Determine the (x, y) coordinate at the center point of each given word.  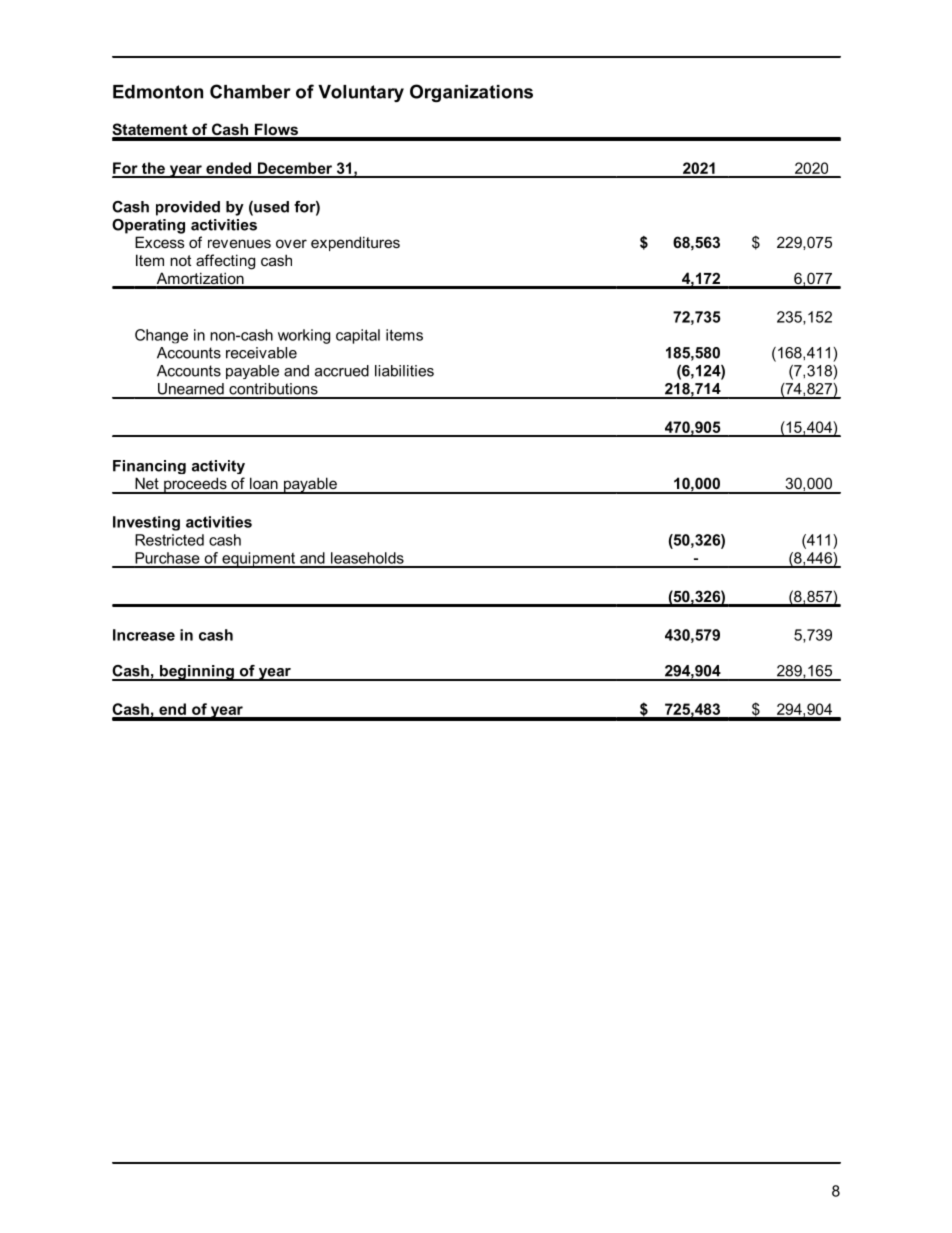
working (304, 336)
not (180, 260)
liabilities (404, 371)
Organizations (471, 93)
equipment (258, 560)
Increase (144, 635)
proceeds (195, 485)
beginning (197, 673)
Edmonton (158, 92)
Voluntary (361, 93)
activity (218, 467)
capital (358, 336)
